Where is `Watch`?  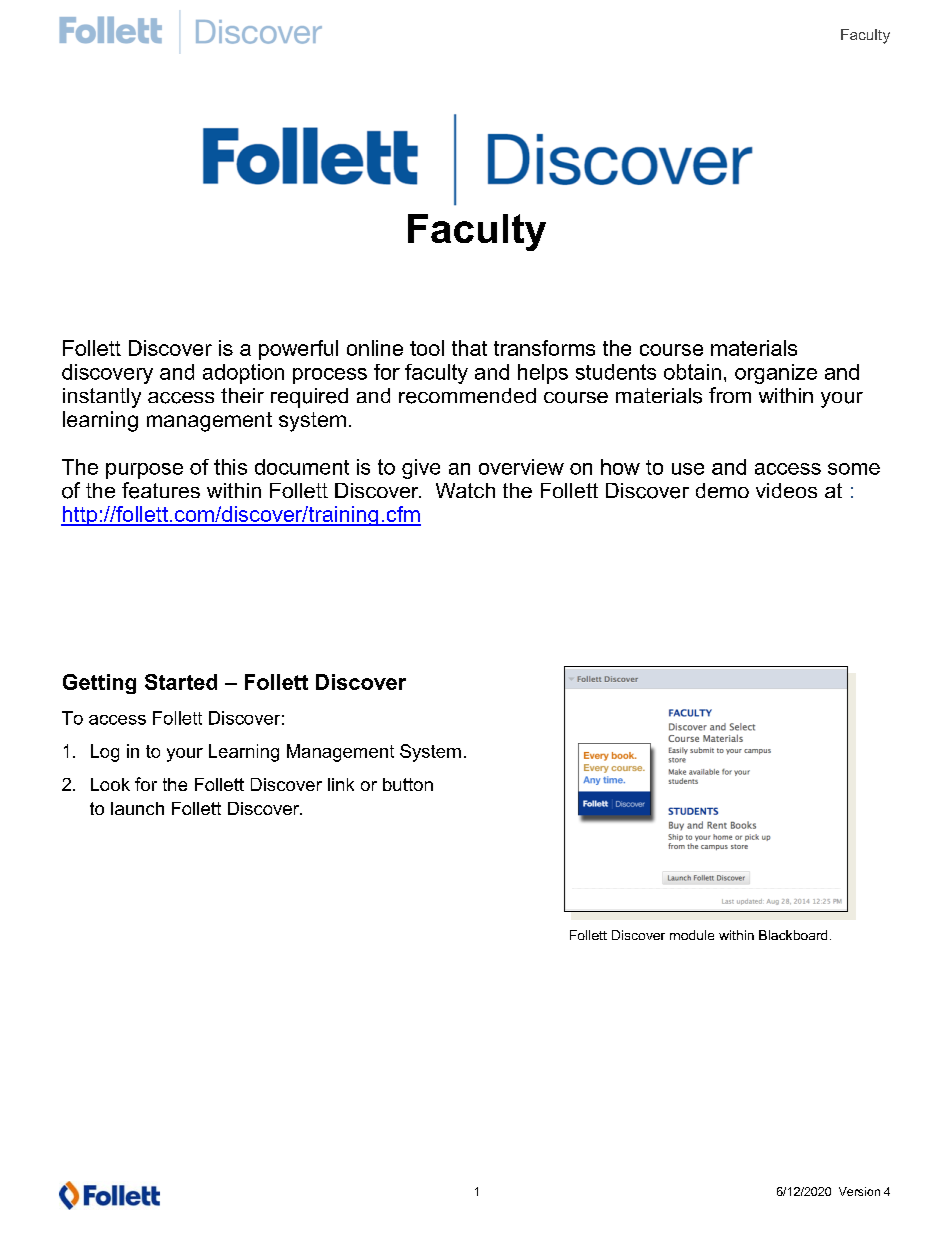 Watch is located at coordinates (465, 490).
